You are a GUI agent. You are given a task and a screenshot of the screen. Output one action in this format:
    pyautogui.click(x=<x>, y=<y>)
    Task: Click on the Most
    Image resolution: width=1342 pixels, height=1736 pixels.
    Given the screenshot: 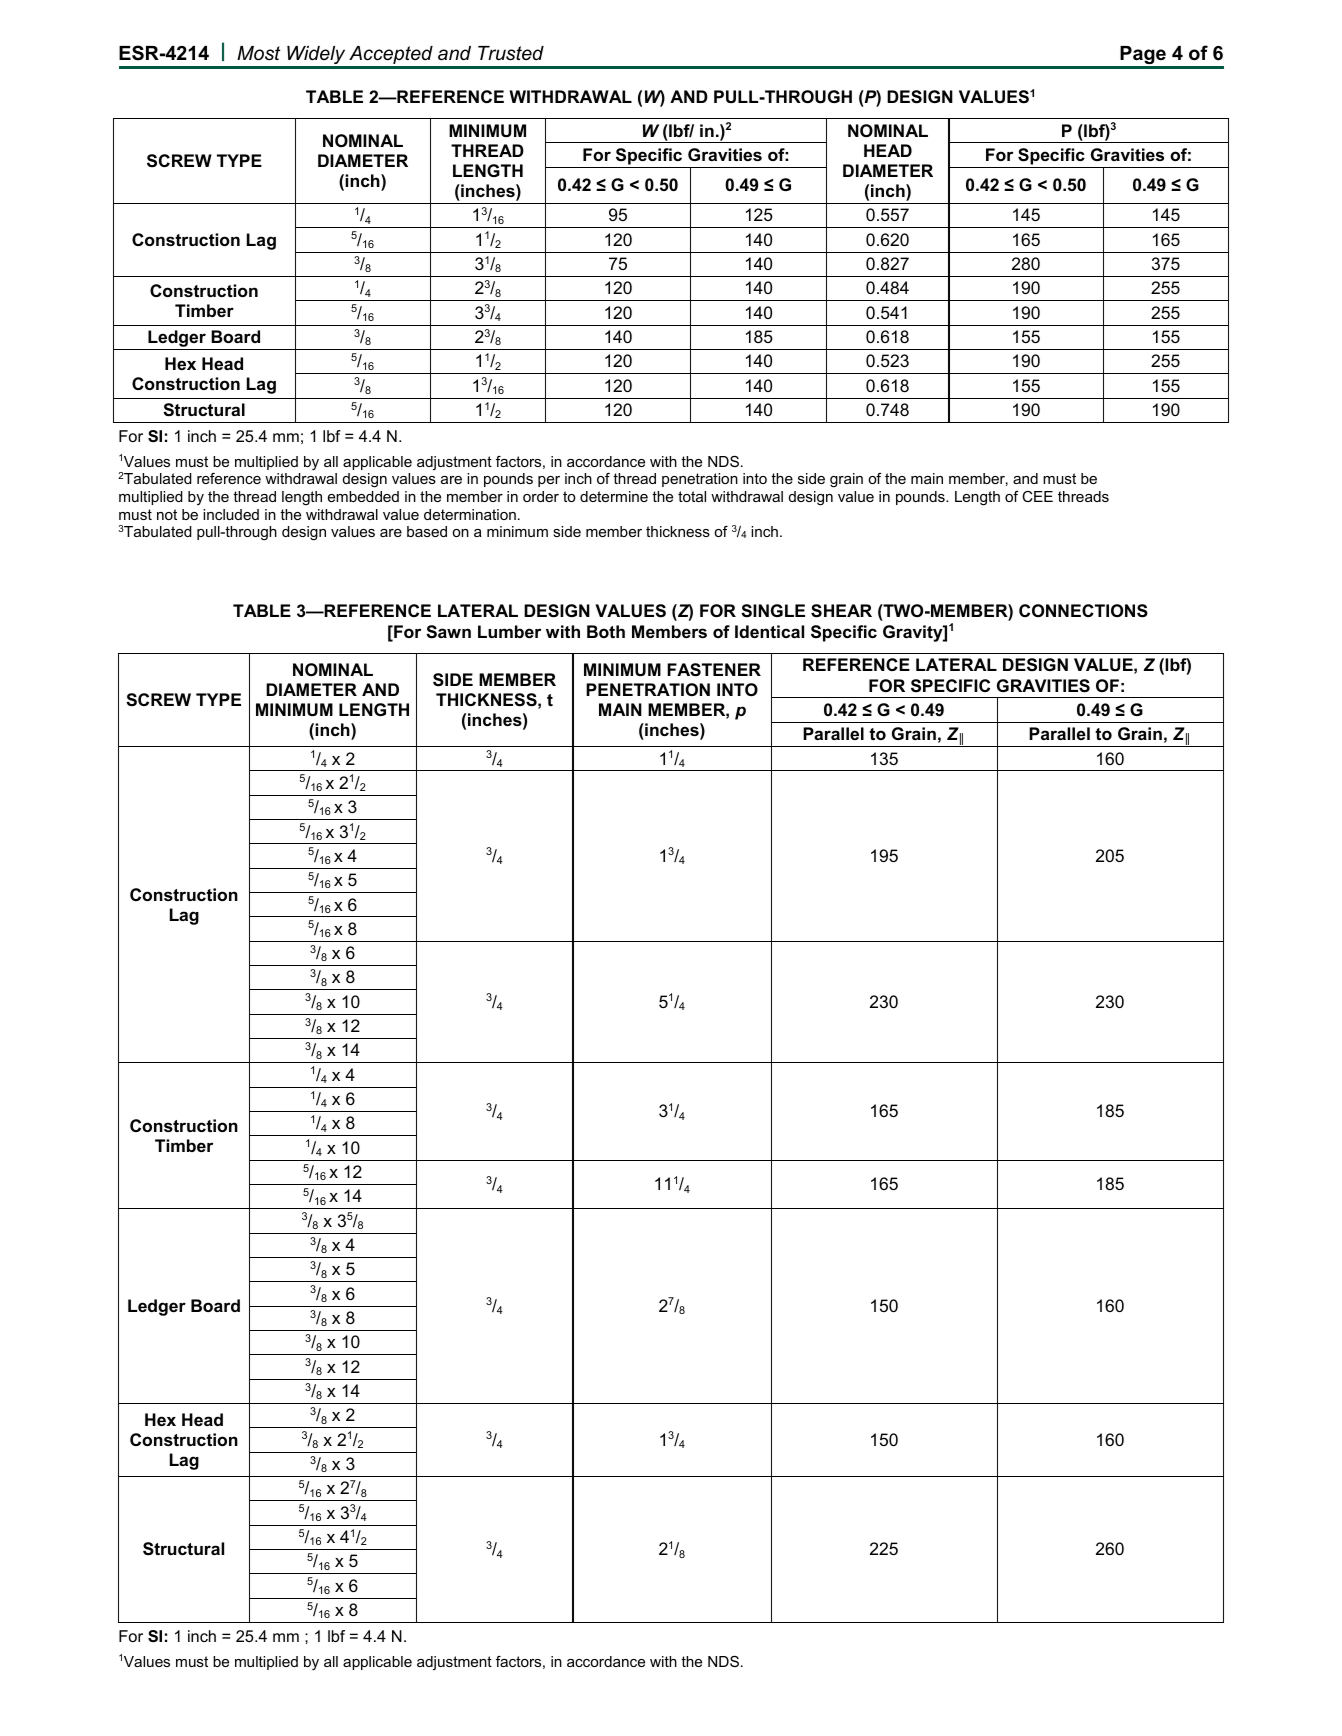 What is the action you would take?
    pyautogui.click(x=258, y=53)
